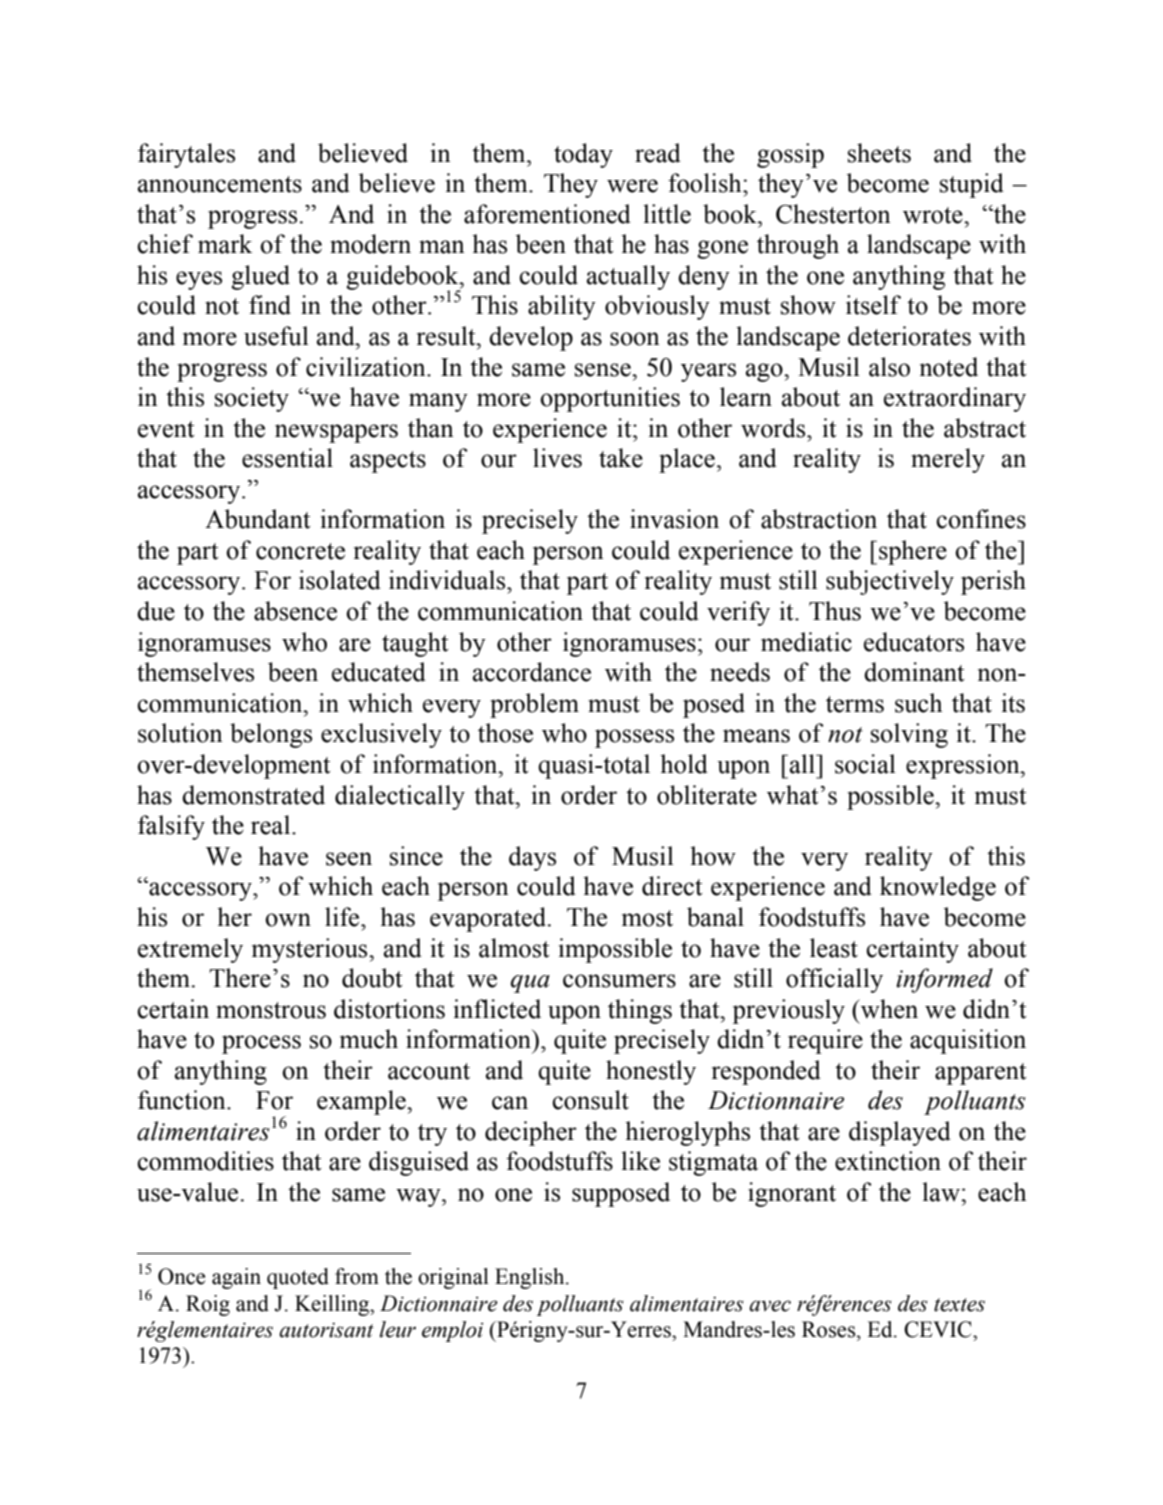  Describe the element at coordinates (830, 1329) in the image. I see `Roses` at that location.
